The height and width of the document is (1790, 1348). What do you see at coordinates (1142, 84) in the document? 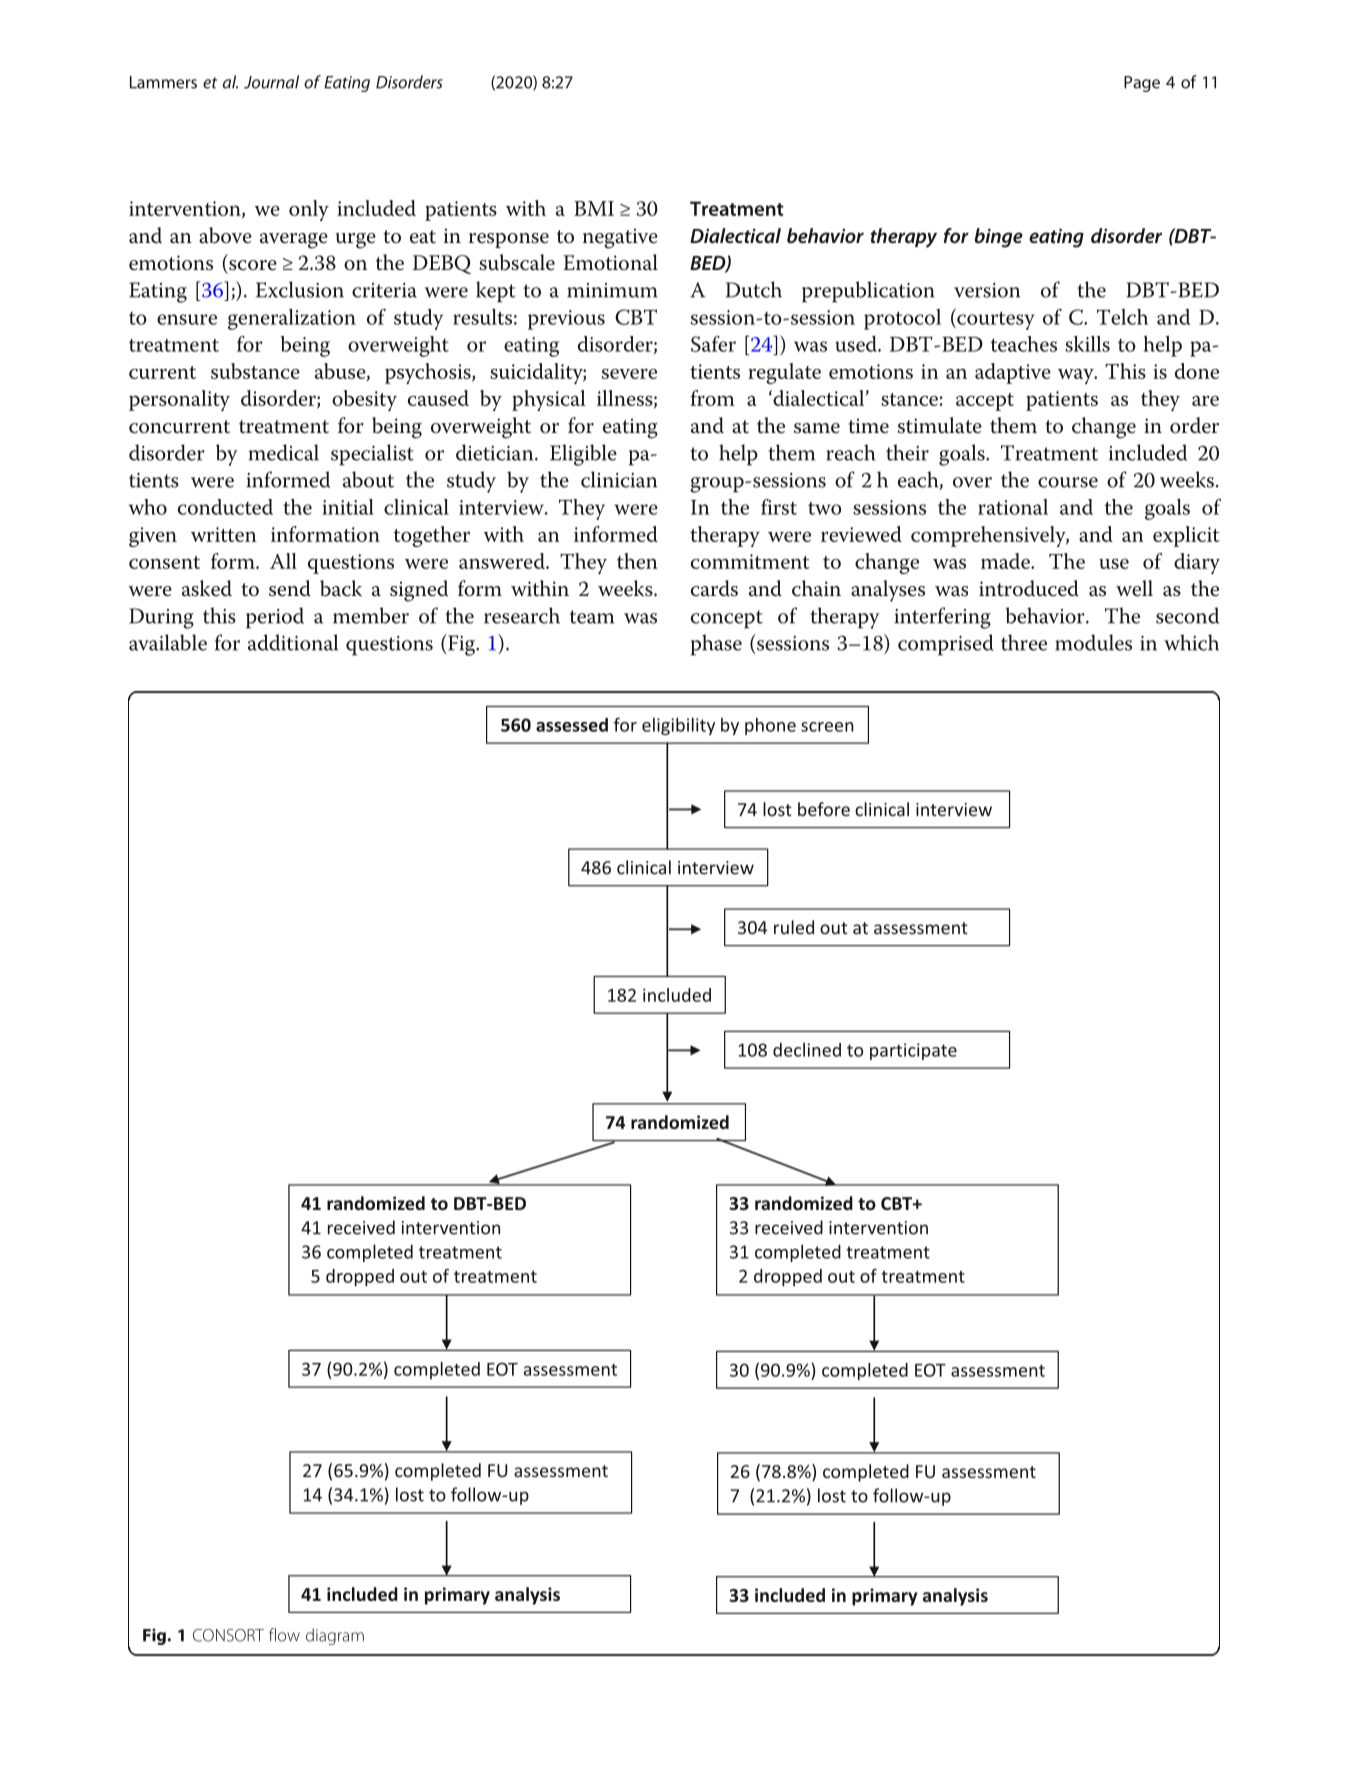
I see `Page` at bounding box center [1142, 84].
